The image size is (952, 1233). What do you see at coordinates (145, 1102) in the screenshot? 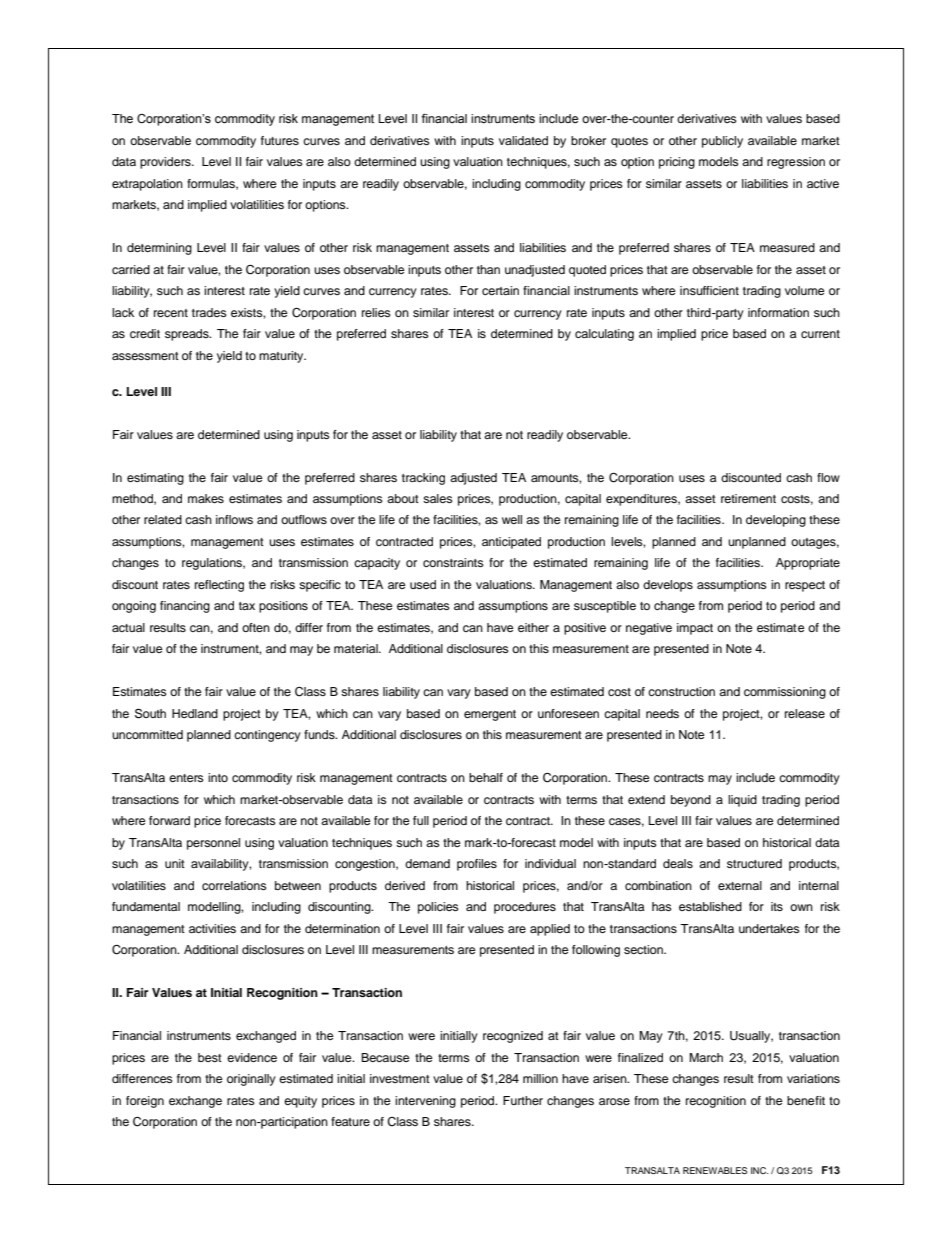
I see `foreign` at bounding box center [145, 1102].
